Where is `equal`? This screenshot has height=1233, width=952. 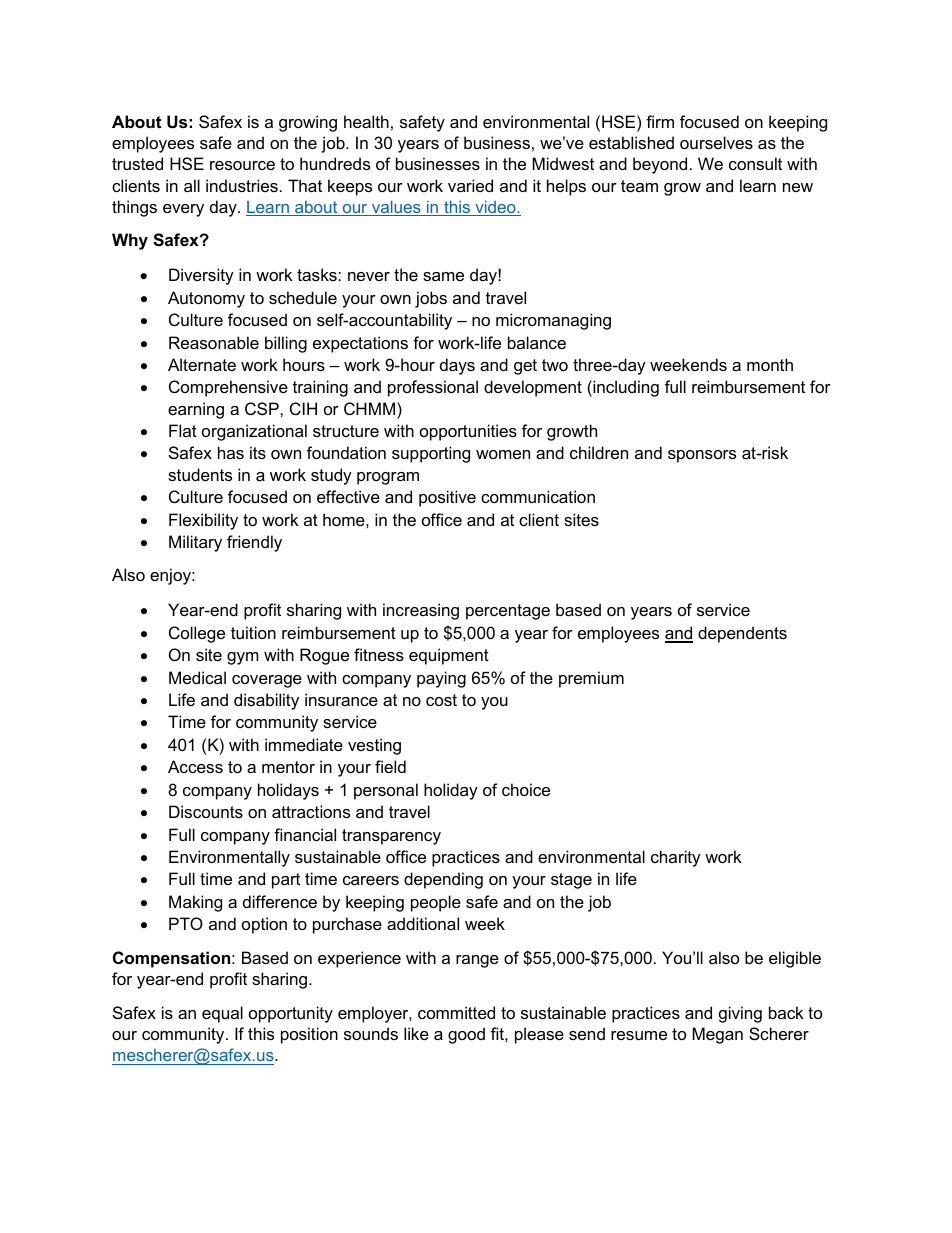 equal is located at coordinates (222, 1014).
